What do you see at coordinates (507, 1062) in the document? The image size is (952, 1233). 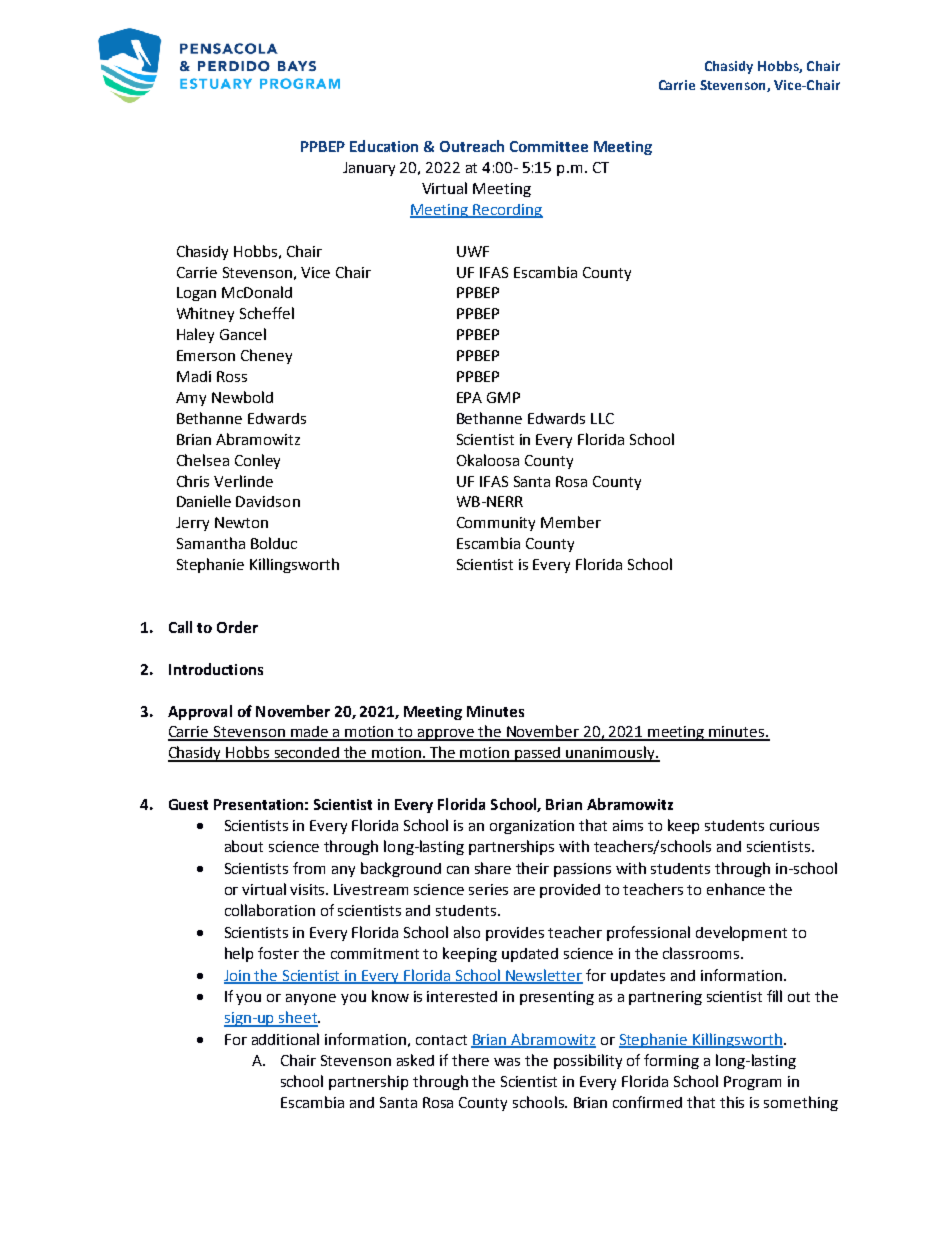 I see `was` at bounding box center [507, 1062].
